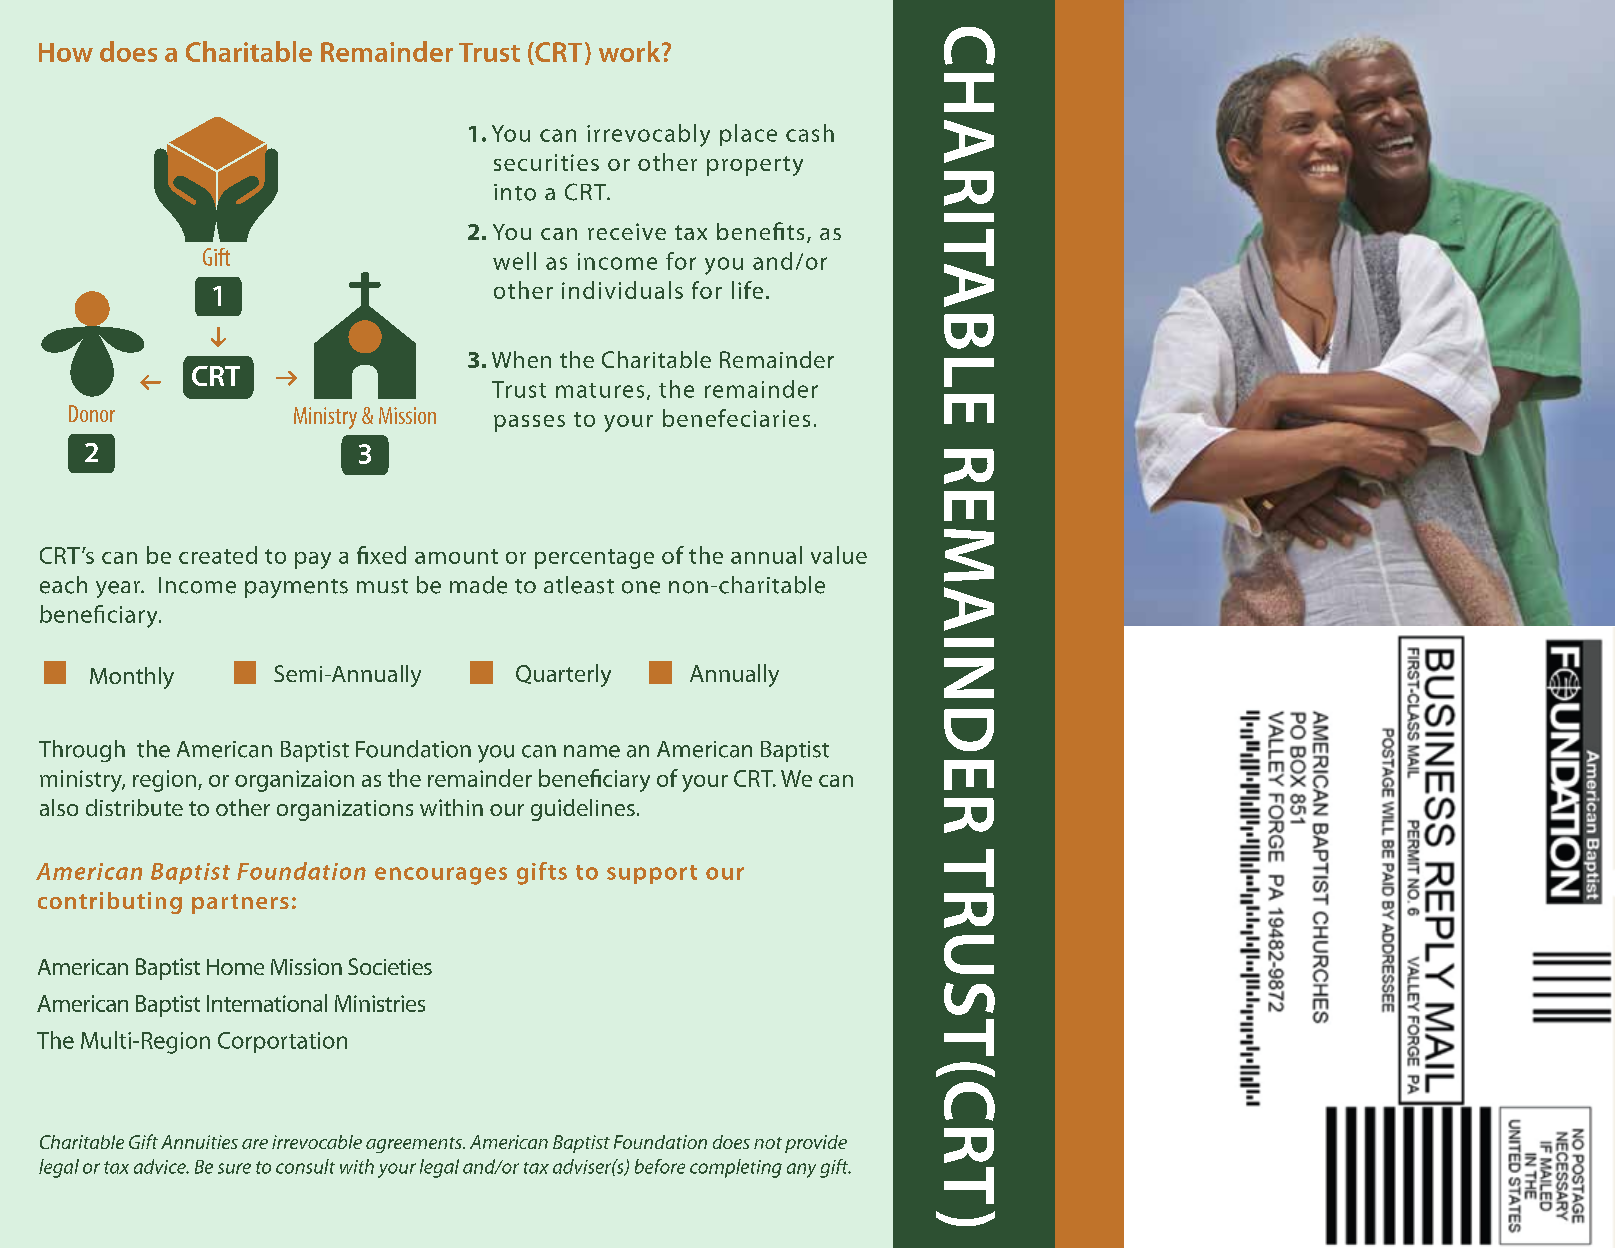  What do you see at coordinates (748, 135) in the screenshot?
I see `place` at bounding box center [748, 135].
